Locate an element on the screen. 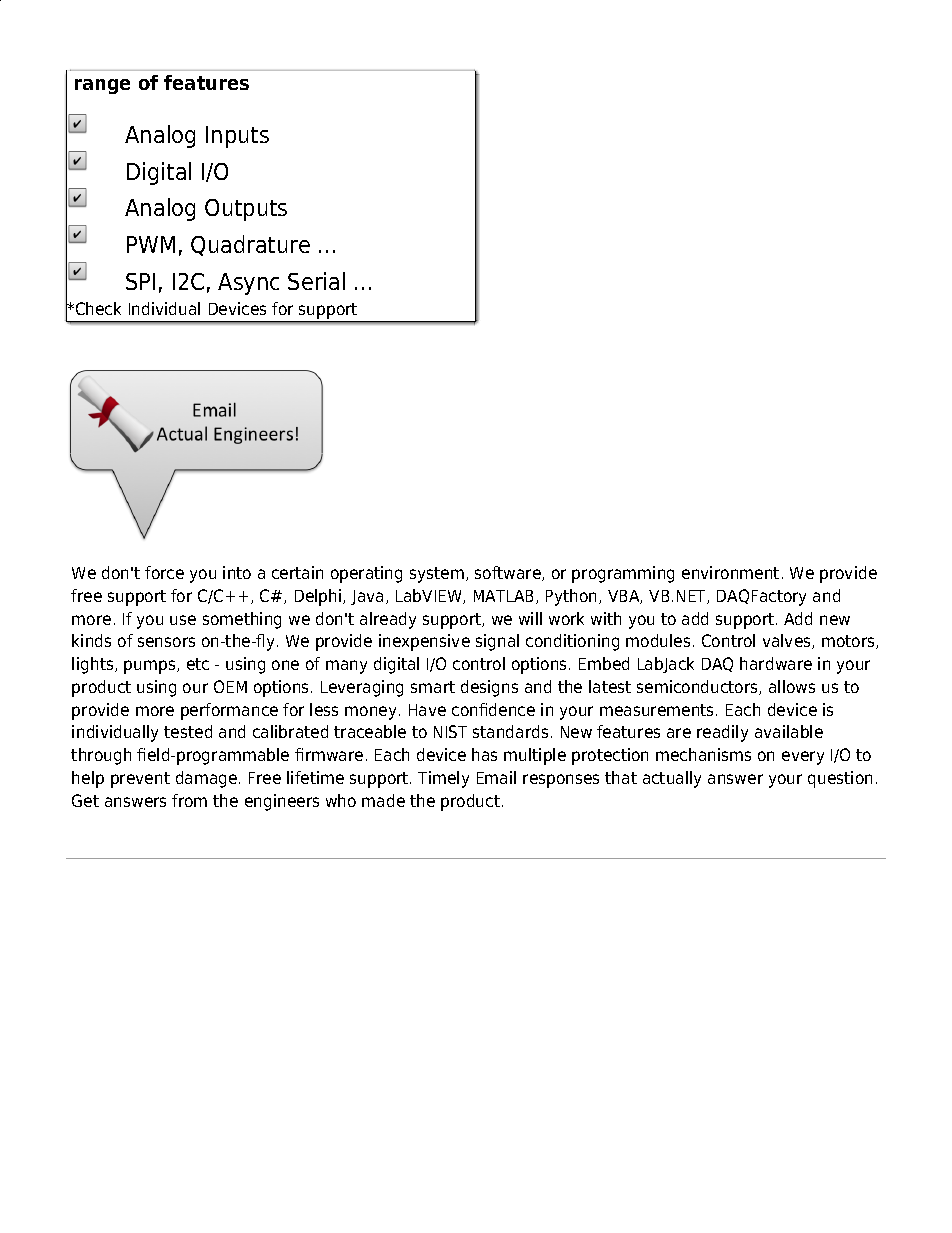  Inputs is located at coordinates (237, 137).
